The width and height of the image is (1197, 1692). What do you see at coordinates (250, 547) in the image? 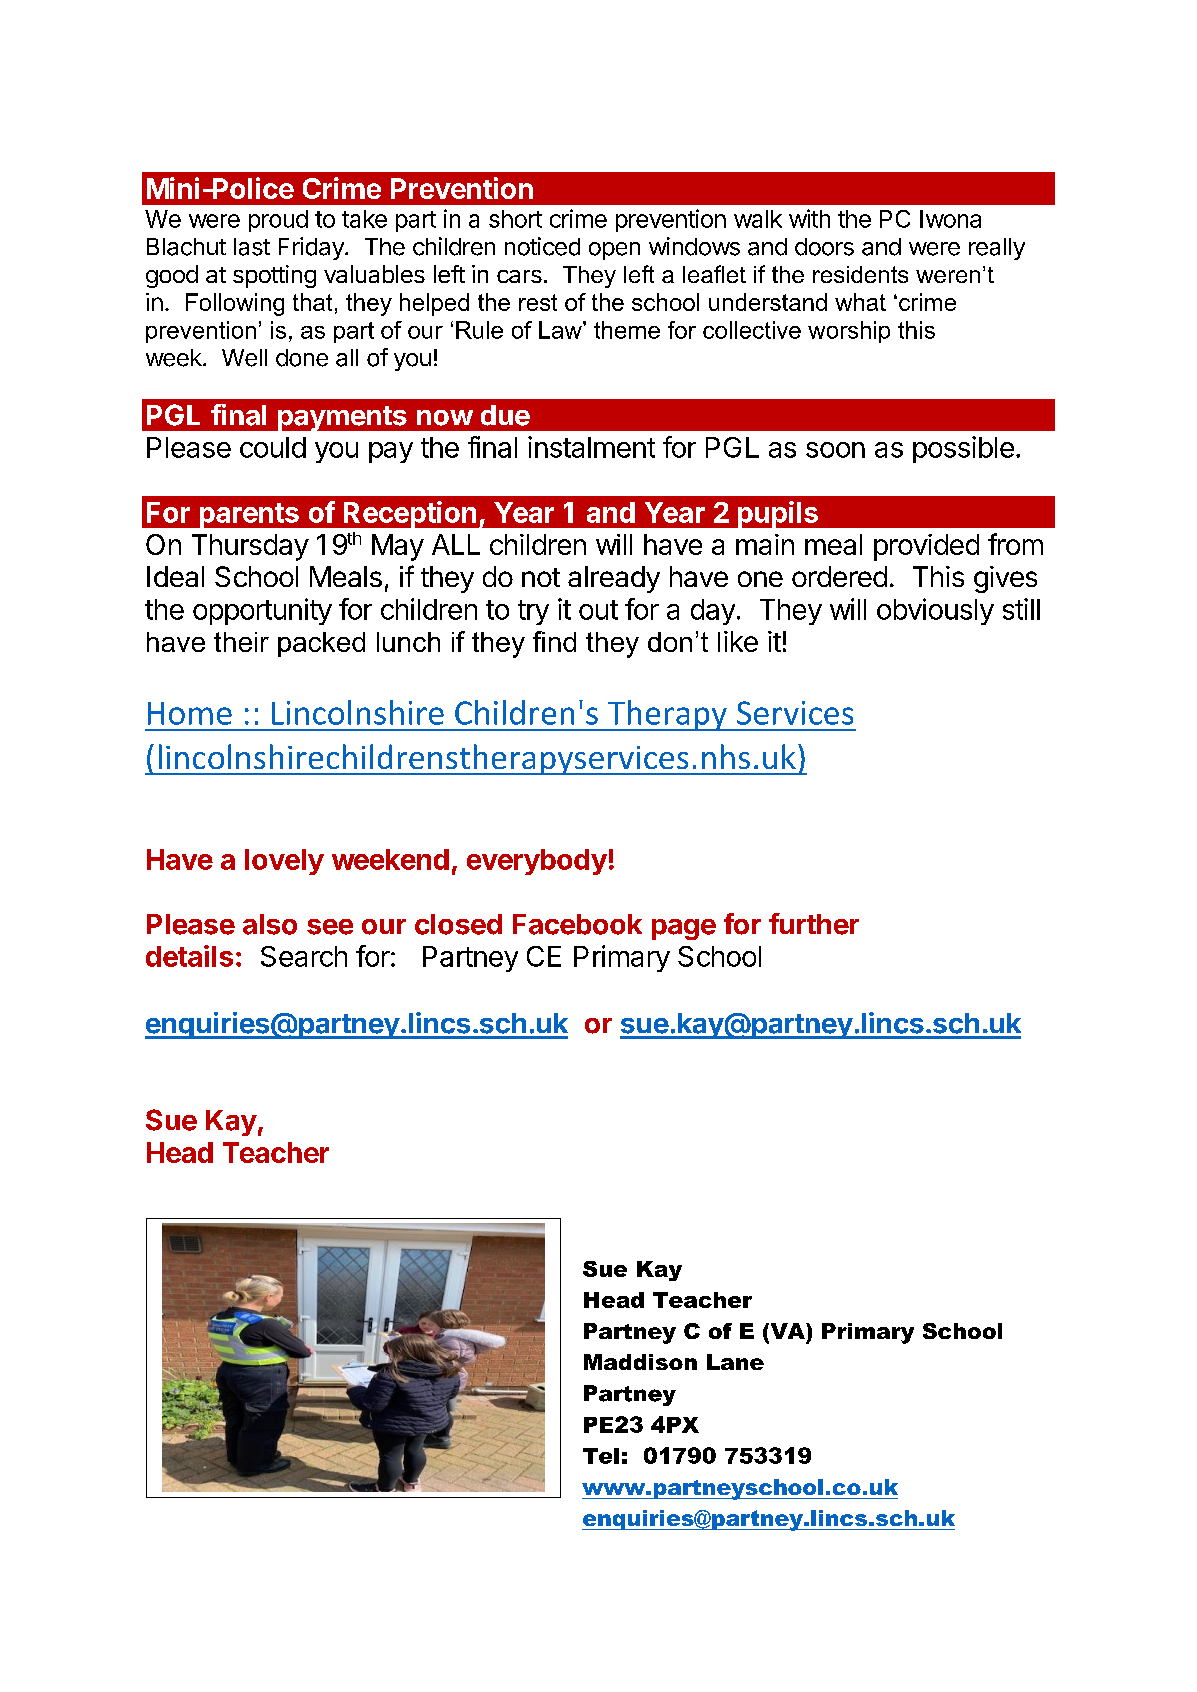
I see `Thursday` at bounding box center [250, 547].
